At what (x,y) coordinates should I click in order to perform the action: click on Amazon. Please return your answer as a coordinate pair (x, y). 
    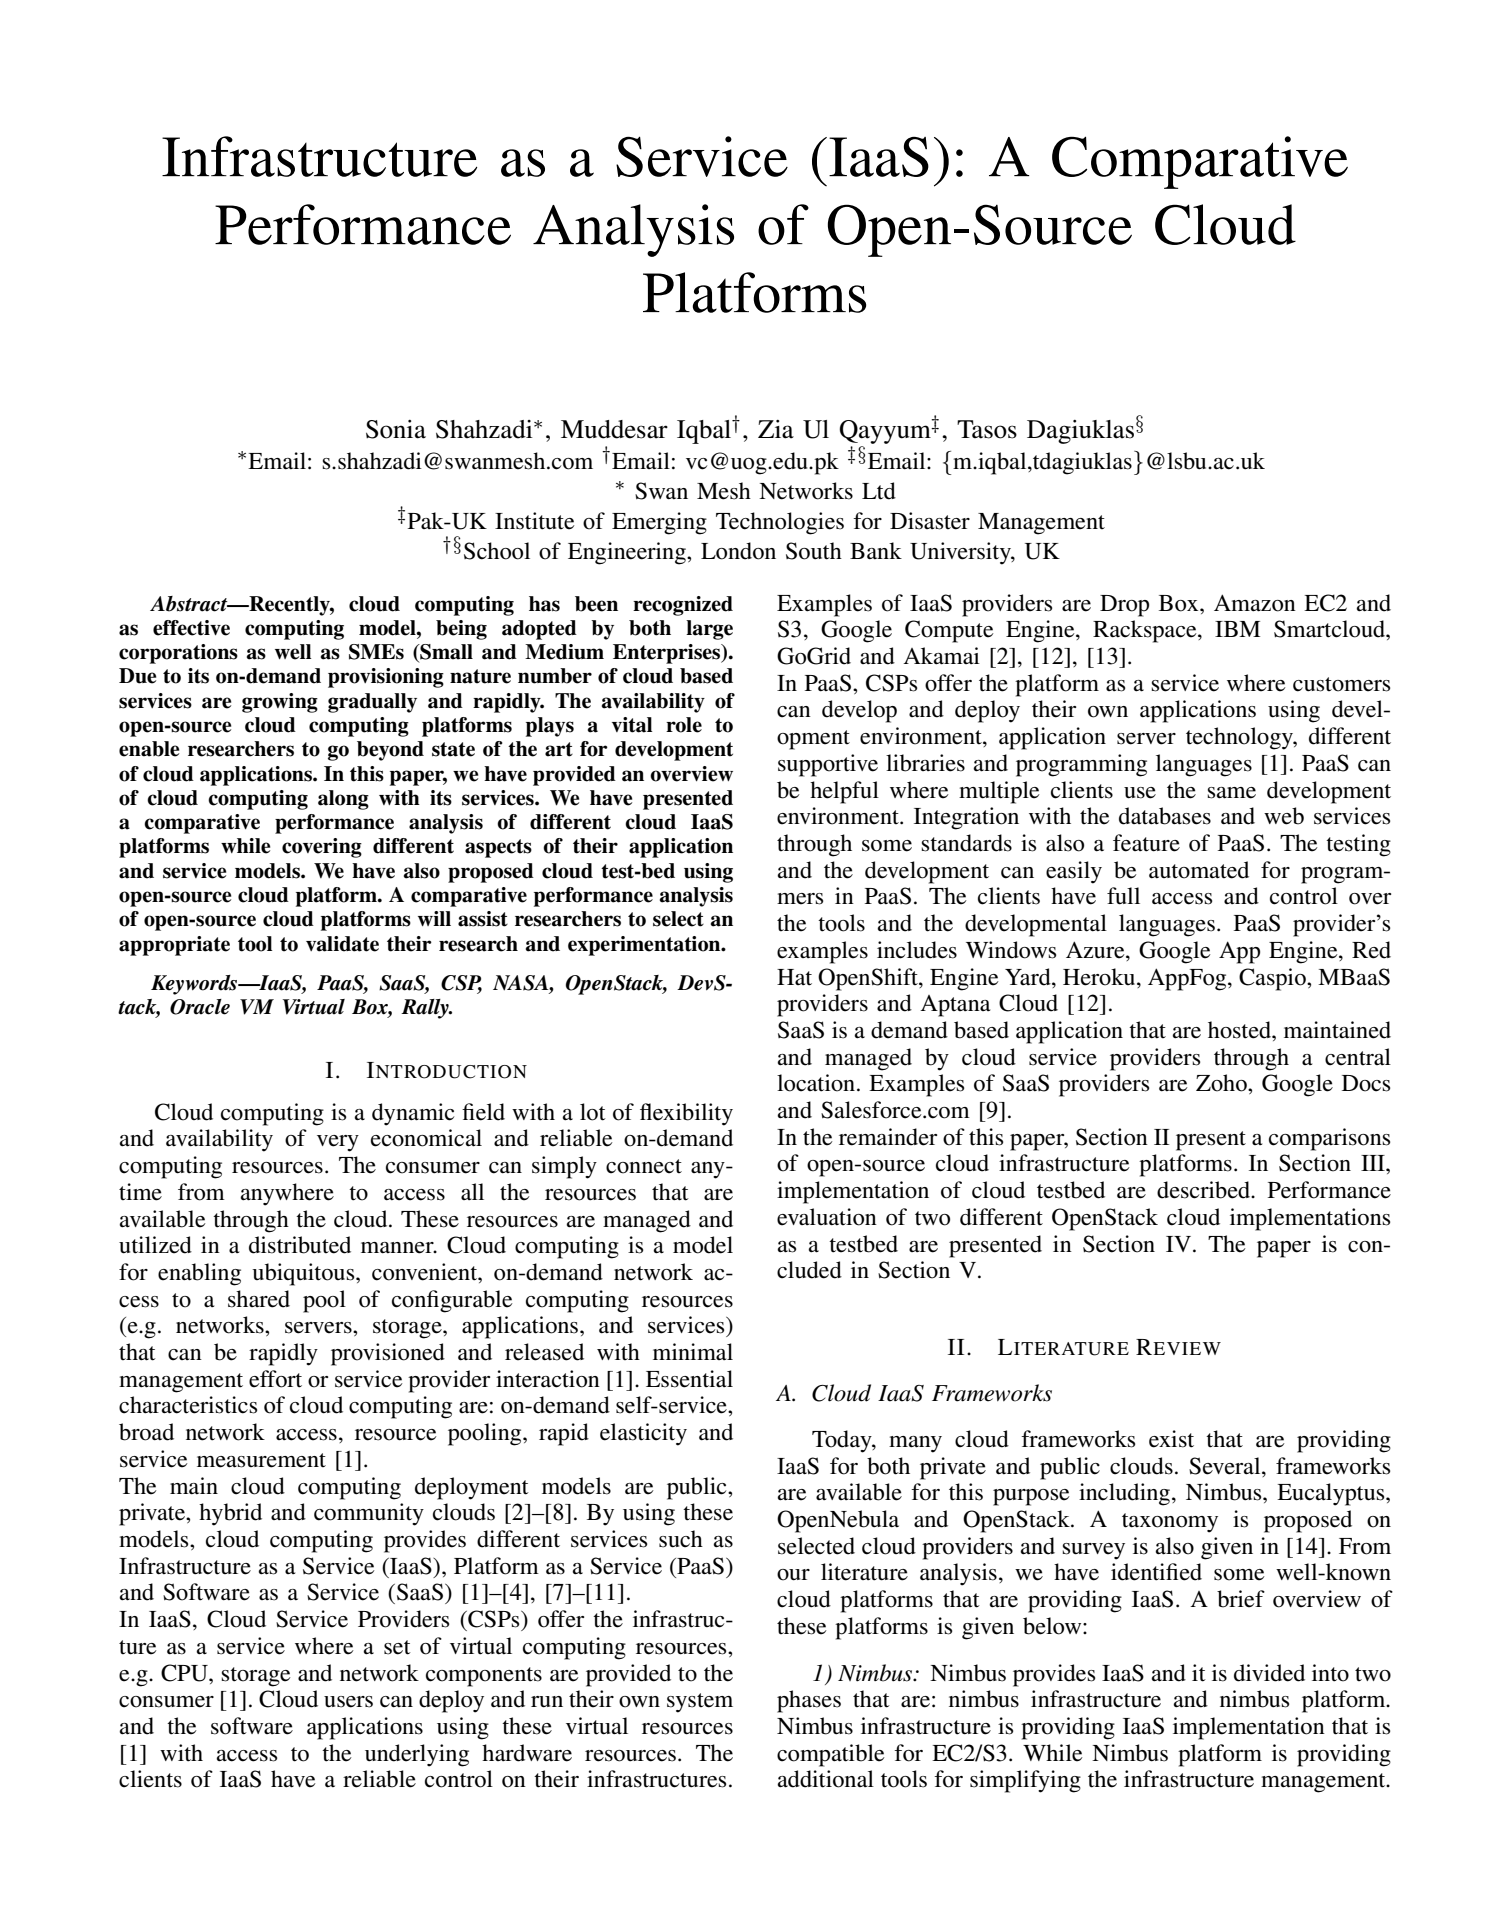
    Looking at the image, I should click on (1255, 603).
